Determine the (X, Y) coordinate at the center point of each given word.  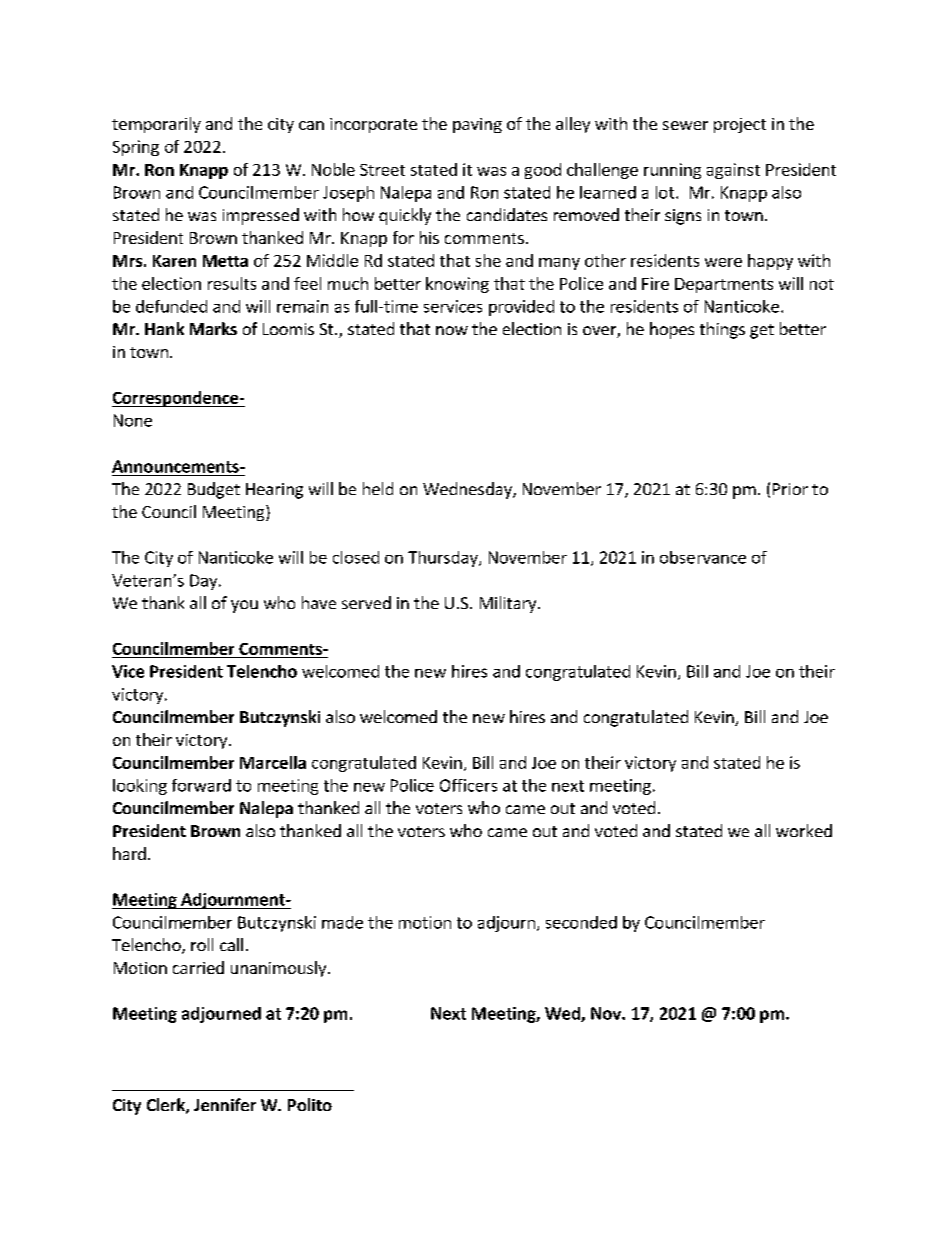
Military (509, 604)
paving (477, 125)
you (244, 606)
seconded (581, 922)
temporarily (156, 125)
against (733, 171)
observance (703, 557)
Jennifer (225, 1104)
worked (804, 830)
